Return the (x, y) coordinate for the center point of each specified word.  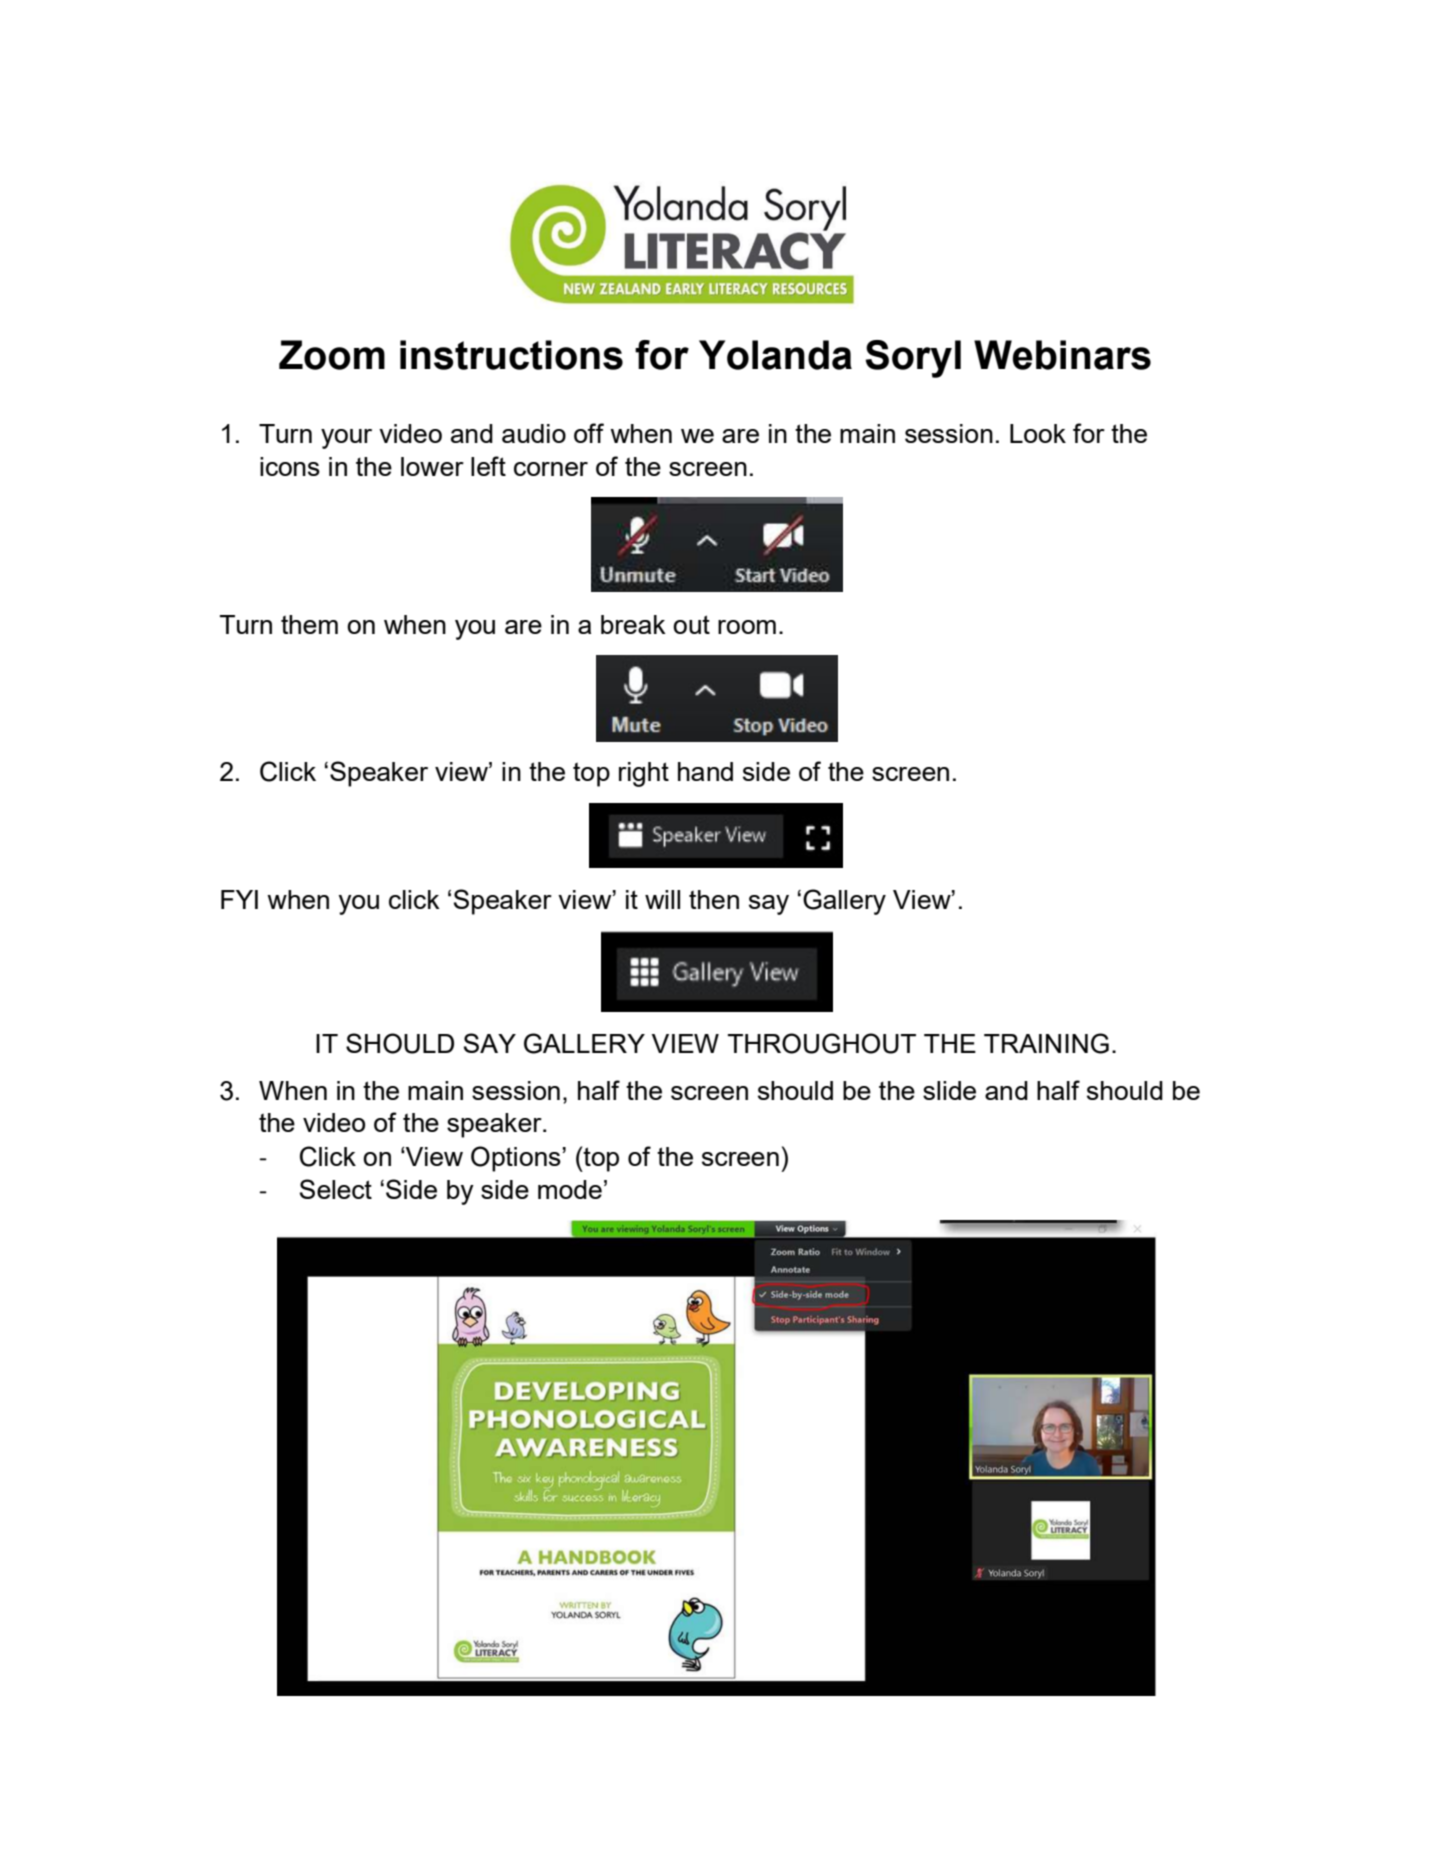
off (589, 433)
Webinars (1062, 355)
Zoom (332, 355)
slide (949, 1090)
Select (336, 1189)
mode (570, 1189)
